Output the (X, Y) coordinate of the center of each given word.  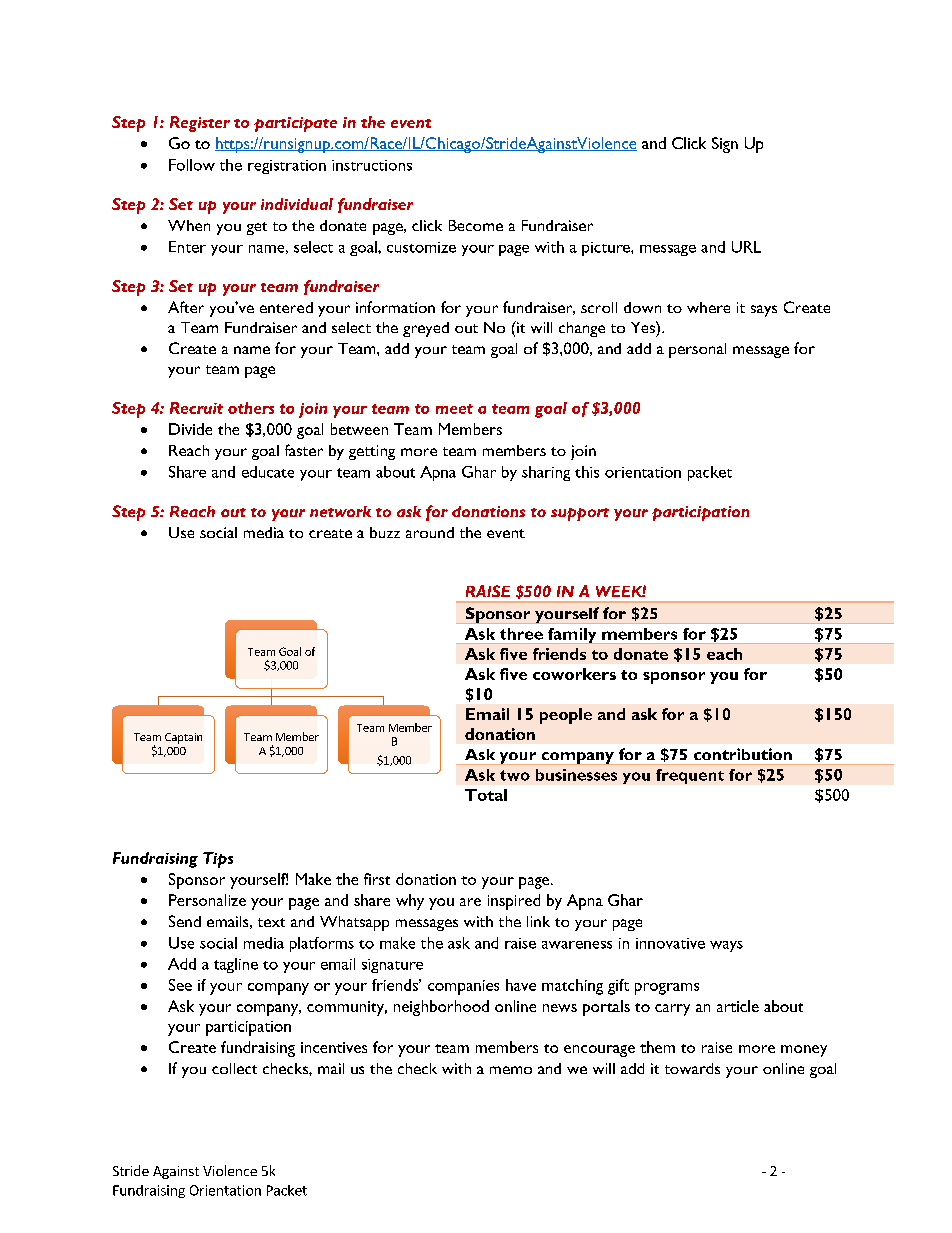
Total (486, 795)
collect (234, 1068)
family (572, 635)
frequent (690, 776)
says (764, 311)
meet (454, 409)
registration (287, 167)
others (251, 408)
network (340, 511)
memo (511, 1070)
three (521, 634)
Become (476, 225)
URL (746, 247)
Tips (218, 860)
